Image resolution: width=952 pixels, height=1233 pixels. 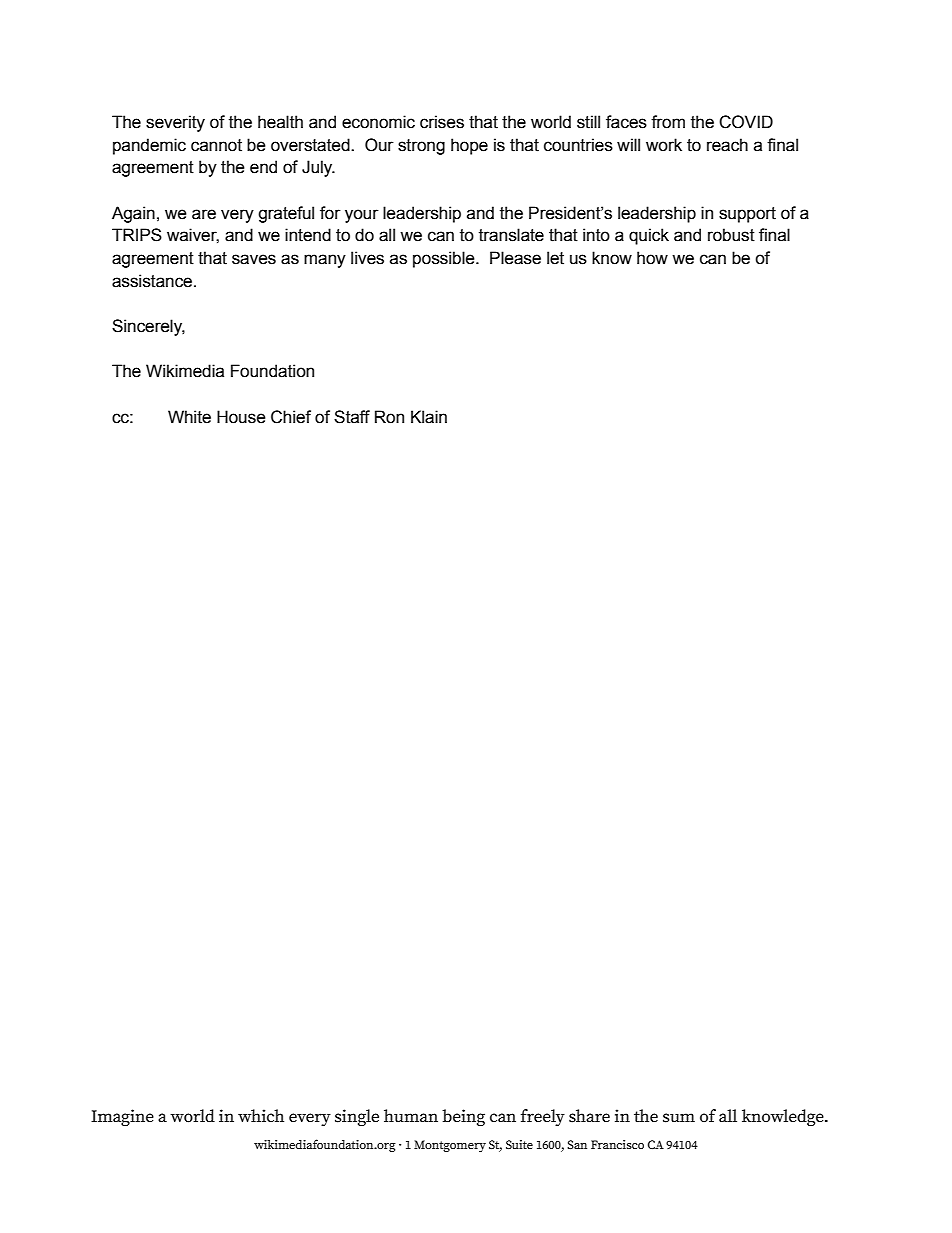 What do you see at coordinates (122, 1117) in the document?
I see `Imagine` at bounding box center [122, 1117].
